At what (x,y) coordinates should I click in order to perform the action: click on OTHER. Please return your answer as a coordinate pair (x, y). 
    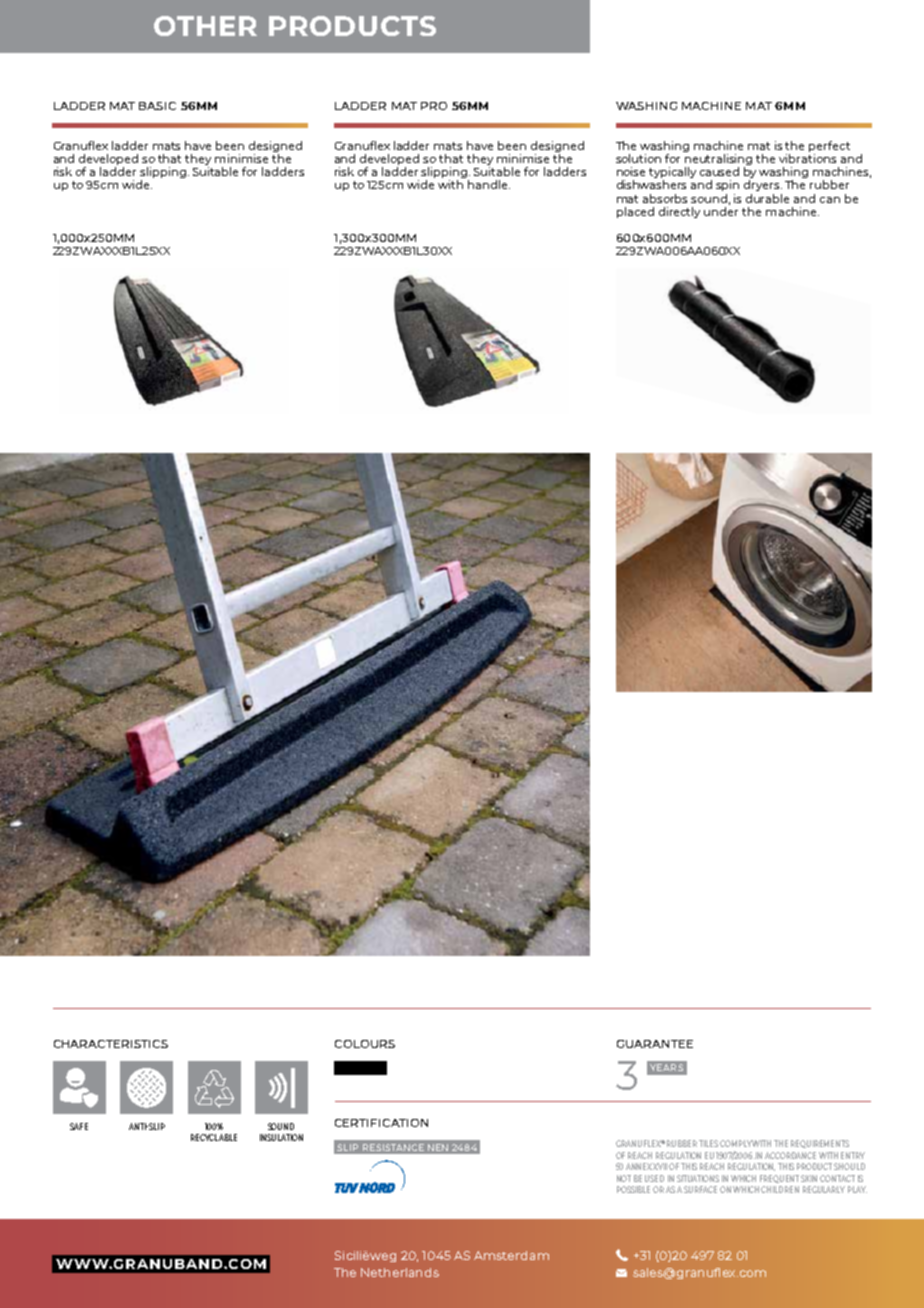
    Looking at the image, I should click on (205, 26).
